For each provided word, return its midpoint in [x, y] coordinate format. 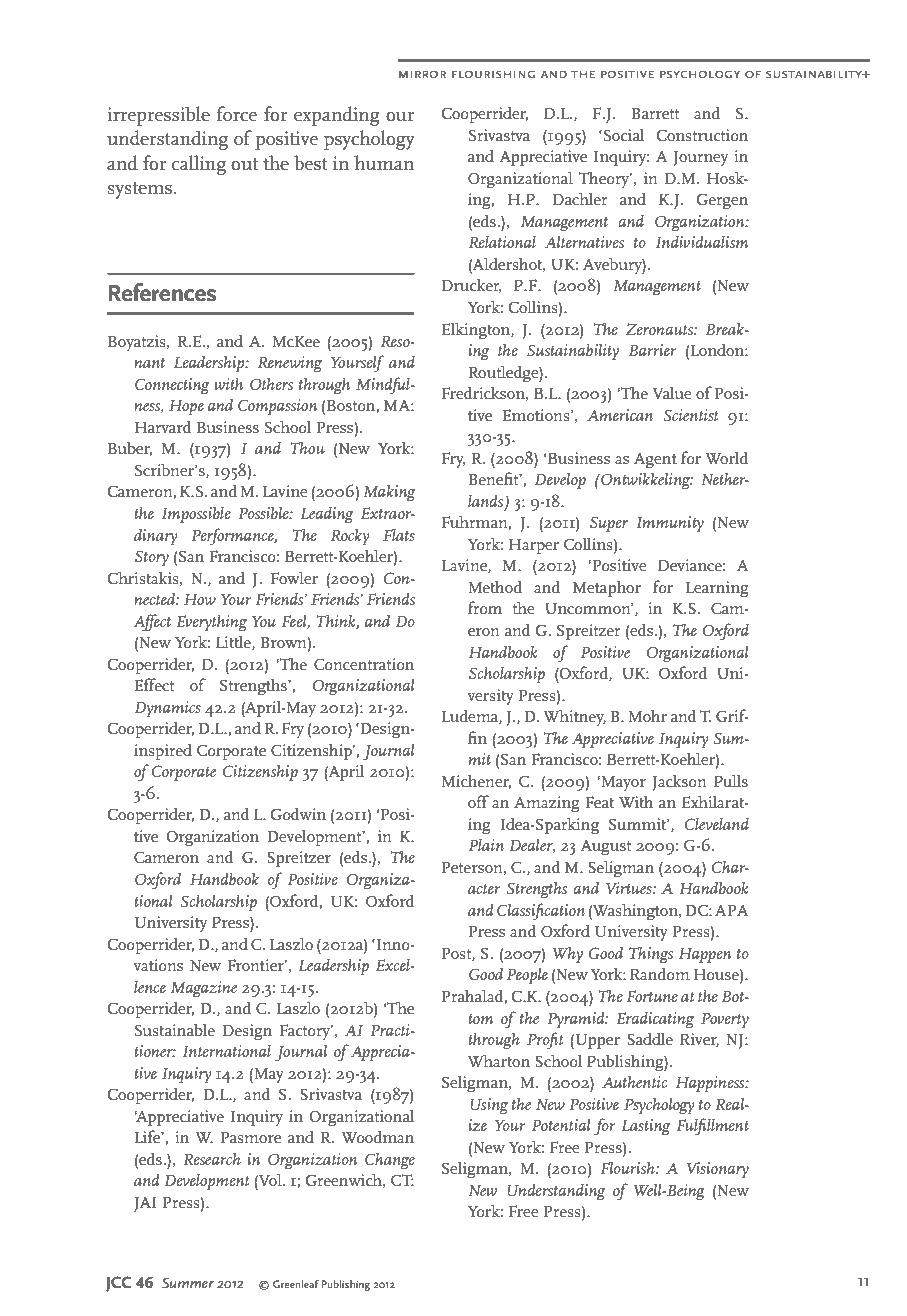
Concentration [364, 664]
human [384, 163]
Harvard [163, 426]
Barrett [655, 113]
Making [389, 493]
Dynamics [168, 709]
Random [660, 973]
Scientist [691, 415]
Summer [188, 1283]
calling [199, 165]
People [527, 975]
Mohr [647, 715]
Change [390, 1161]
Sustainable [175, 1029]
